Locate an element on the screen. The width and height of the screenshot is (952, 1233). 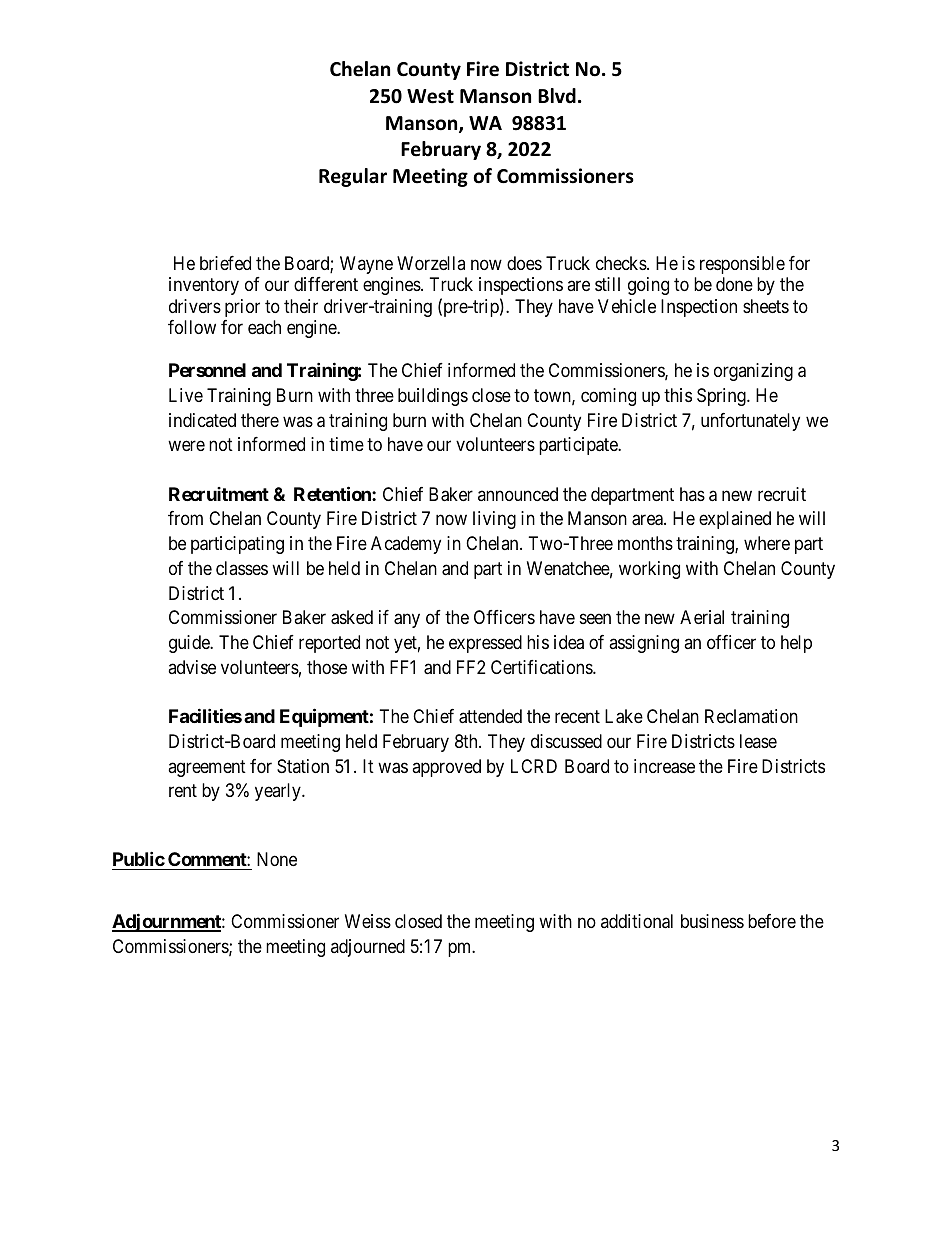
West is located at coordinates (430, 96).
